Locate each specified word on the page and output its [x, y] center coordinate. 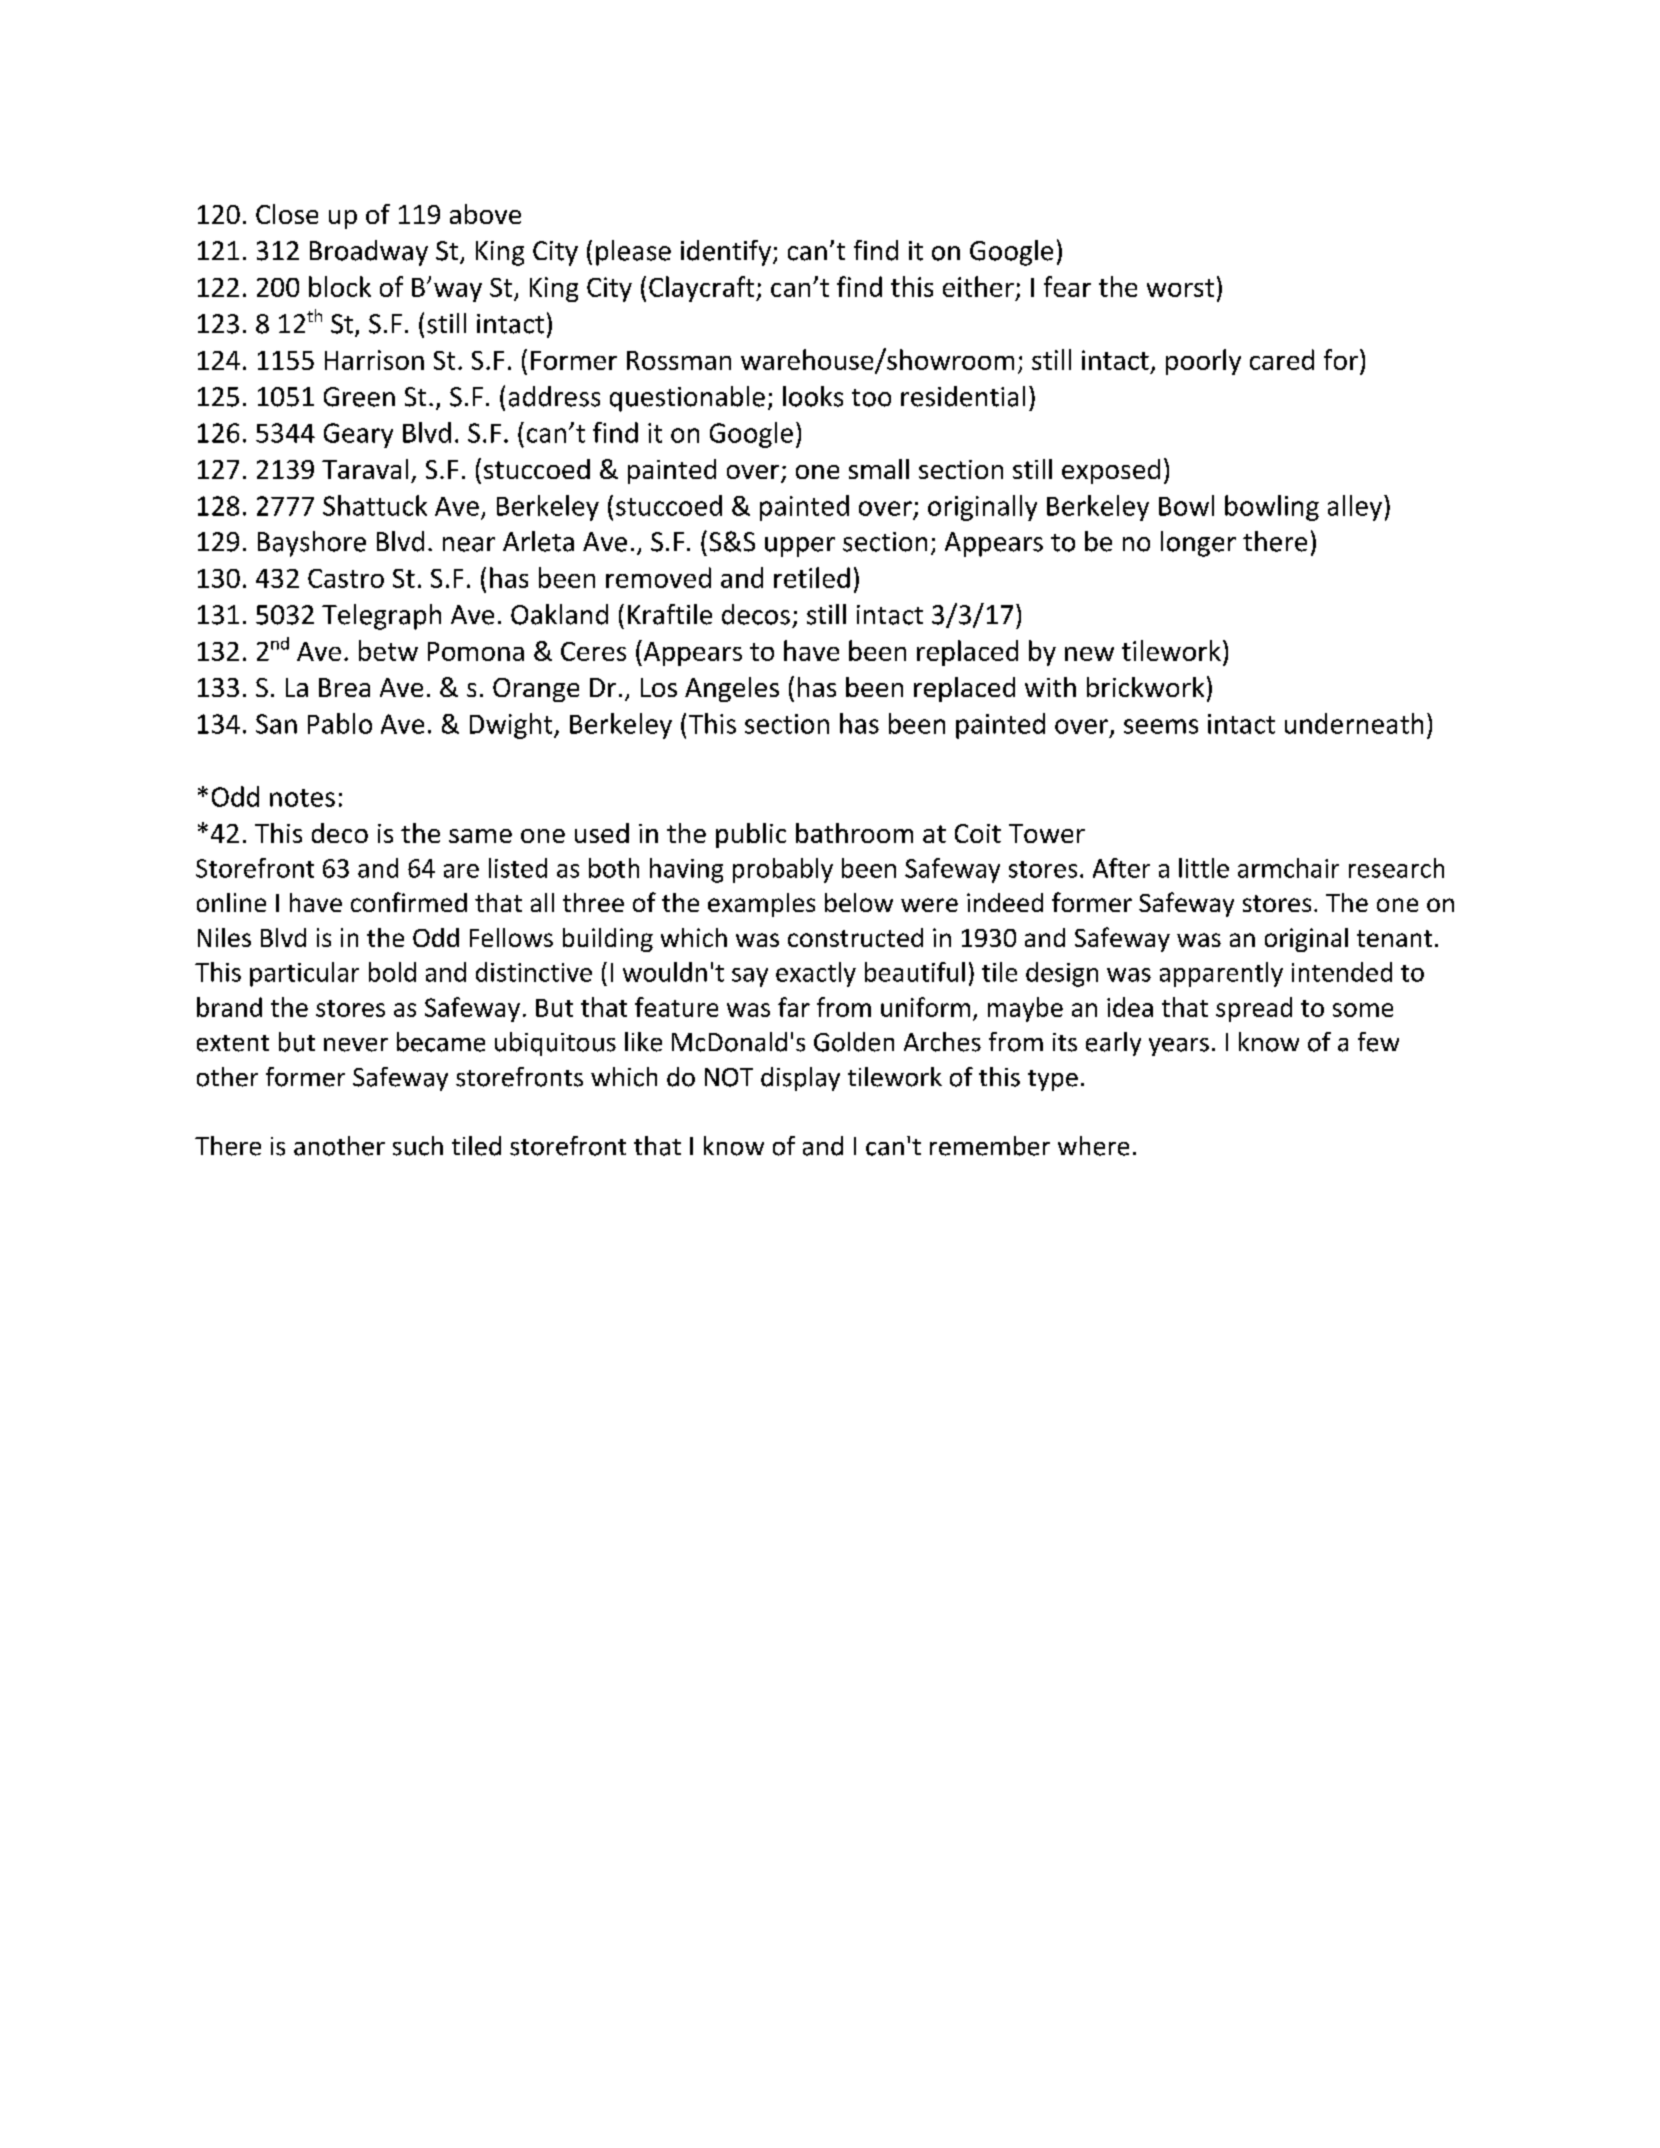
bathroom [854, 833]
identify [726, 253]
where [1093, 1146]
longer [1198, 544]
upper [800, 547]
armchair [1288, 868]
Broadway [369, 253]
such [418, 1146]
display [800, 1079]
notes [302, 798]
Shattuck [375, 505]
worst [1180, 288]
